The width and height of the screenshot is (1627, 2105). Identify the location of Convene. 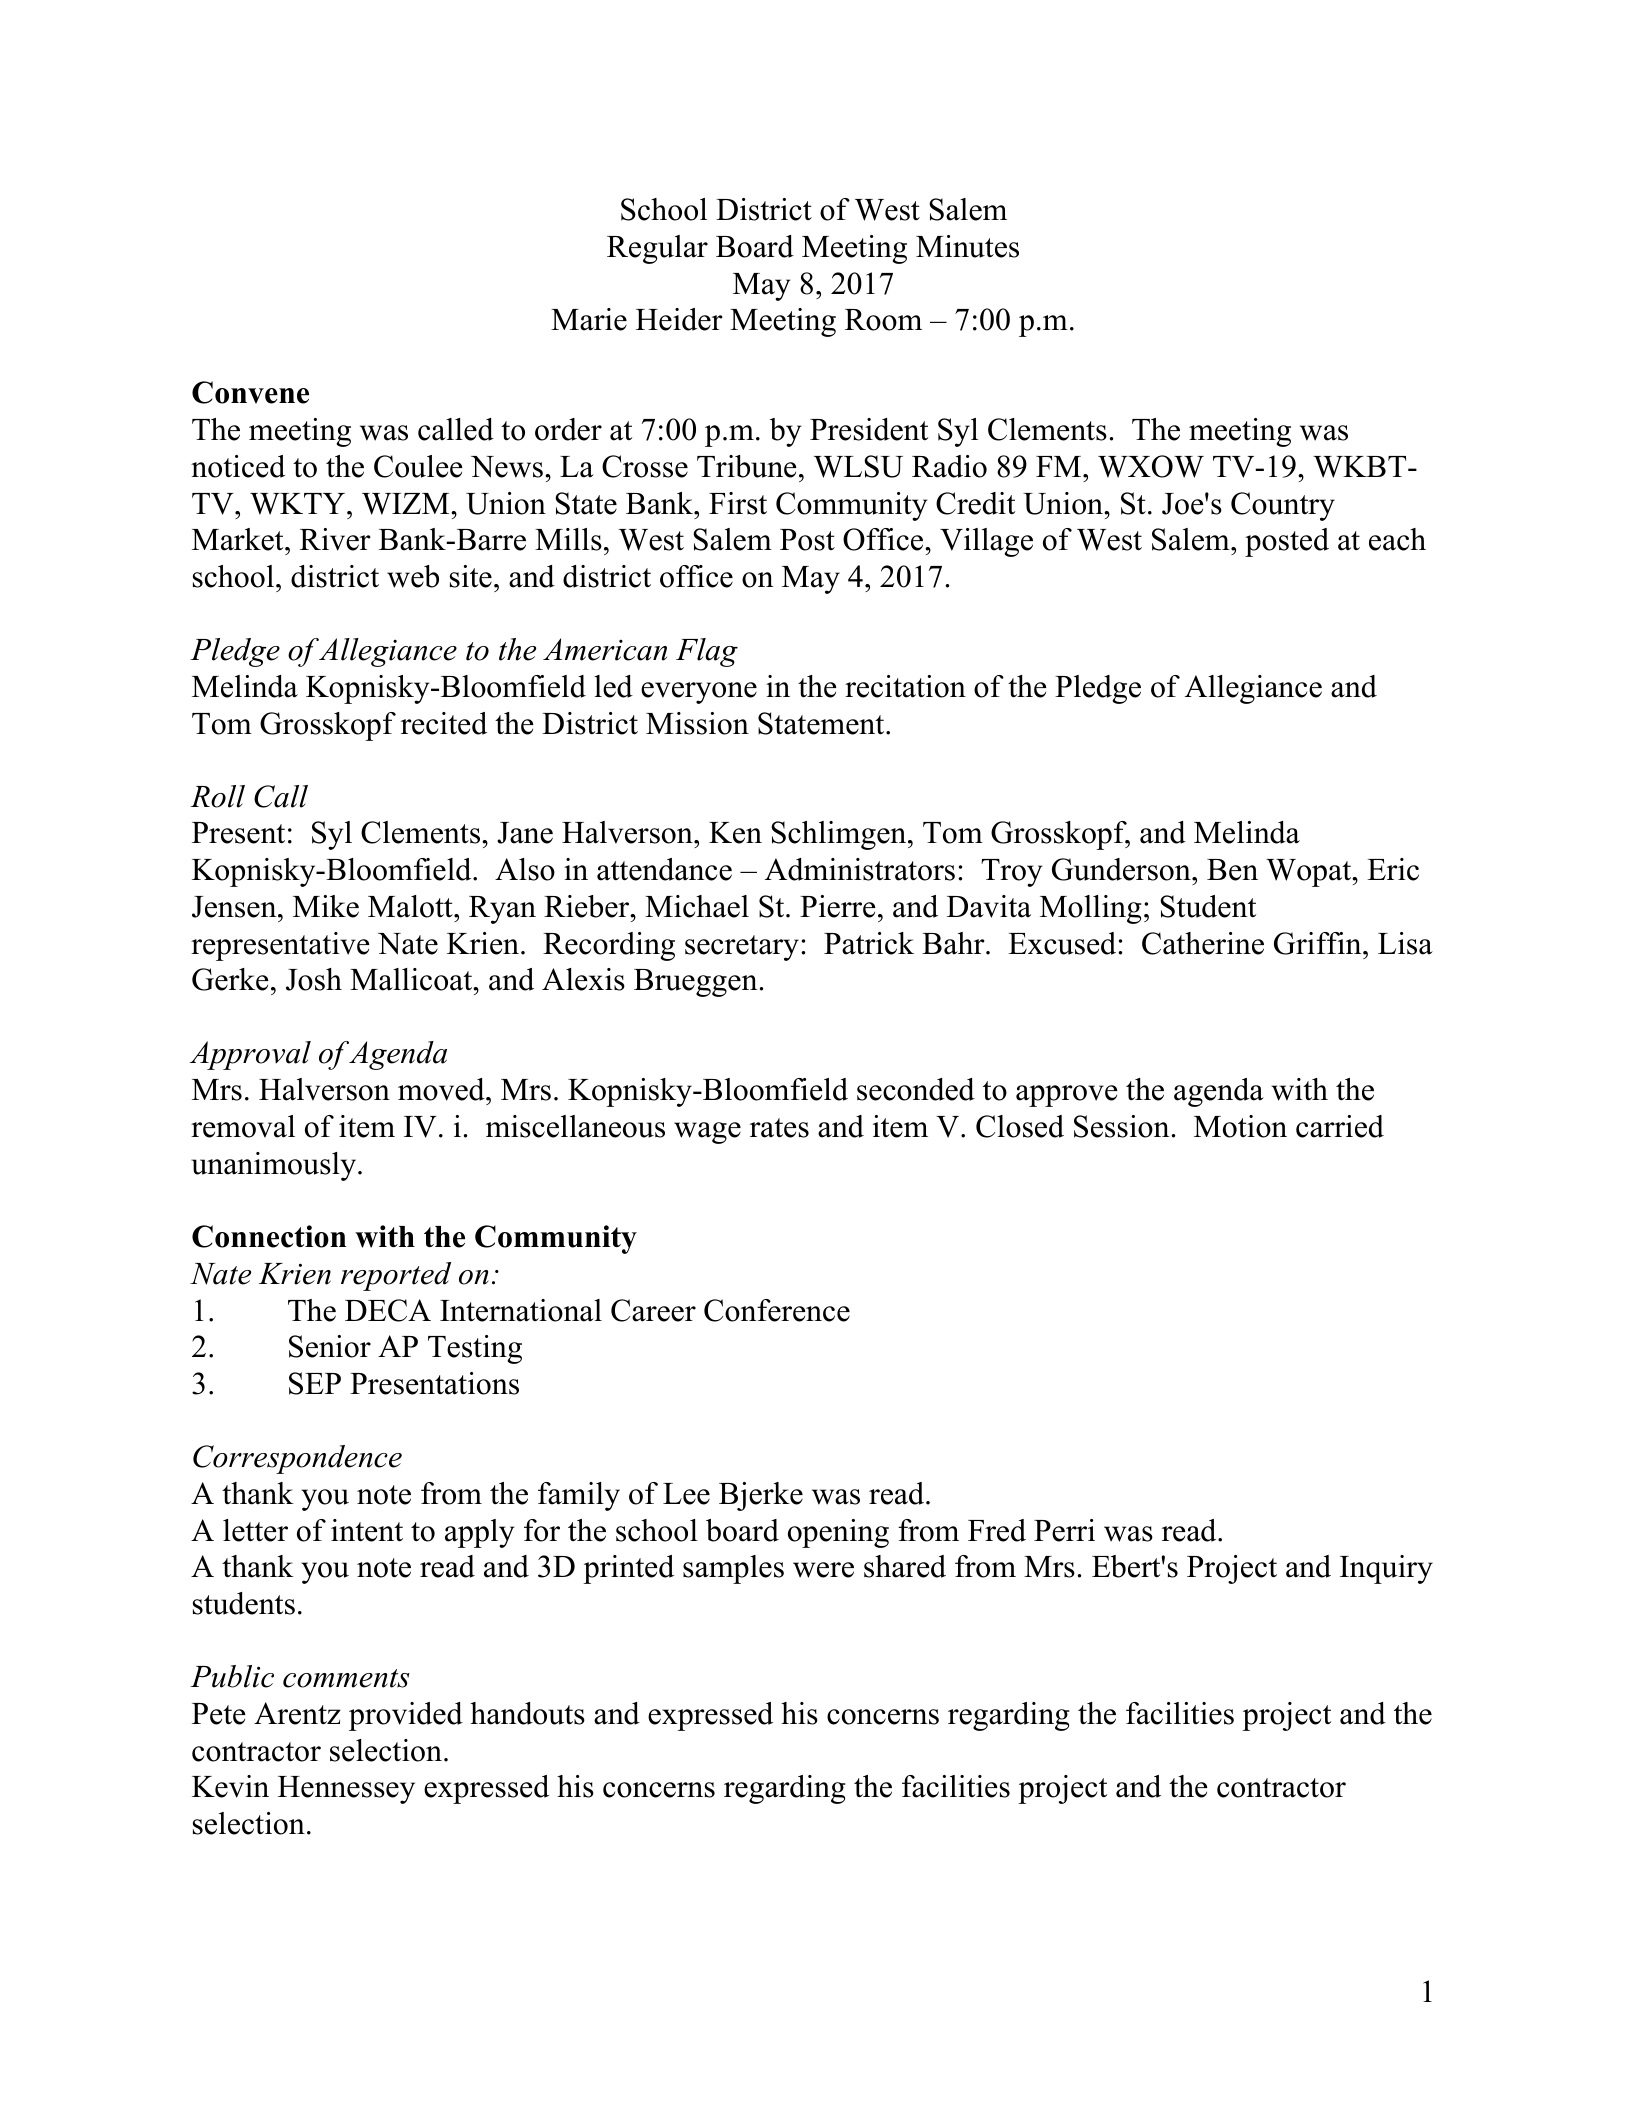
(250, 392).
